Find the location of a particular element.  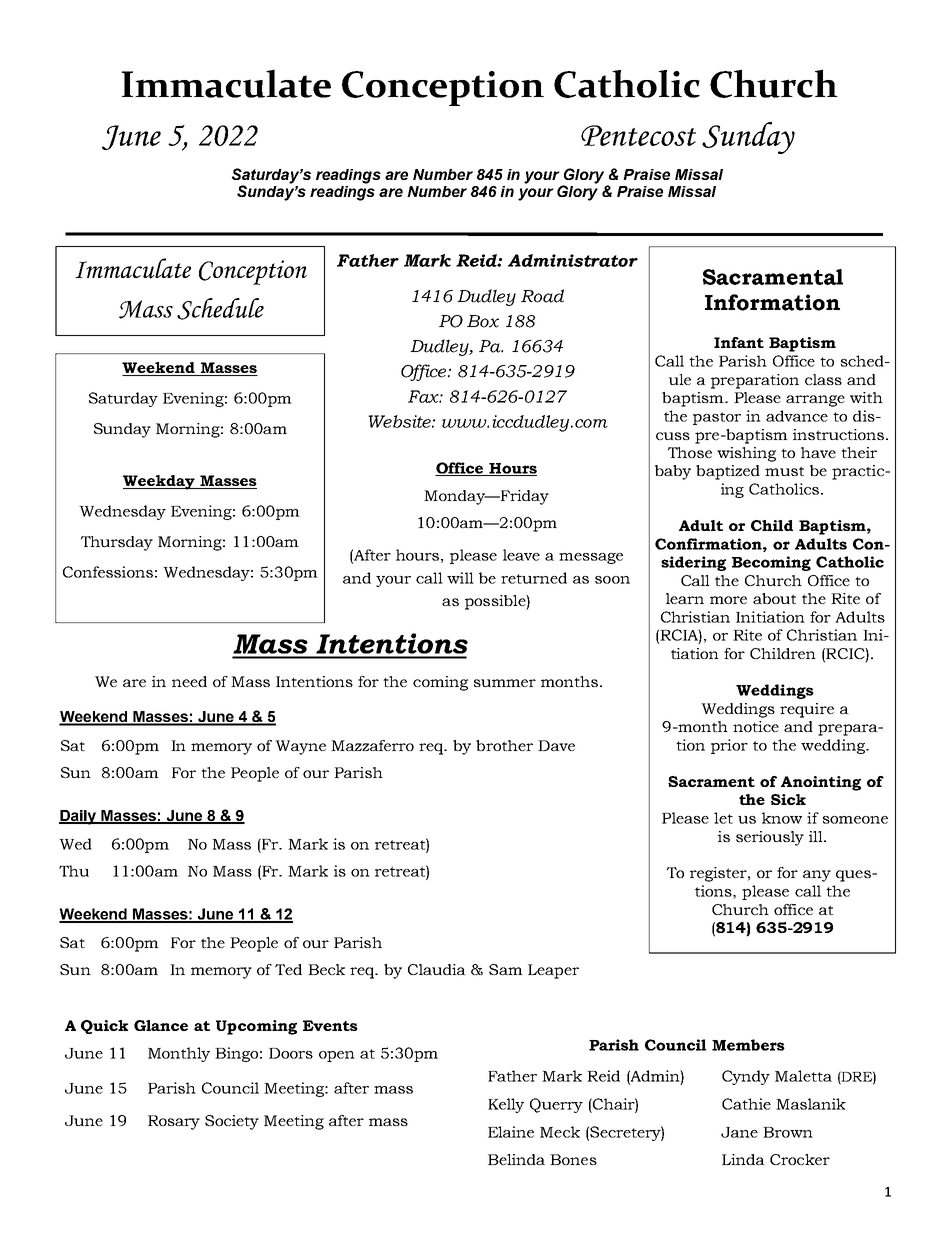

Pentecost is located at coordinates (638, 135).
